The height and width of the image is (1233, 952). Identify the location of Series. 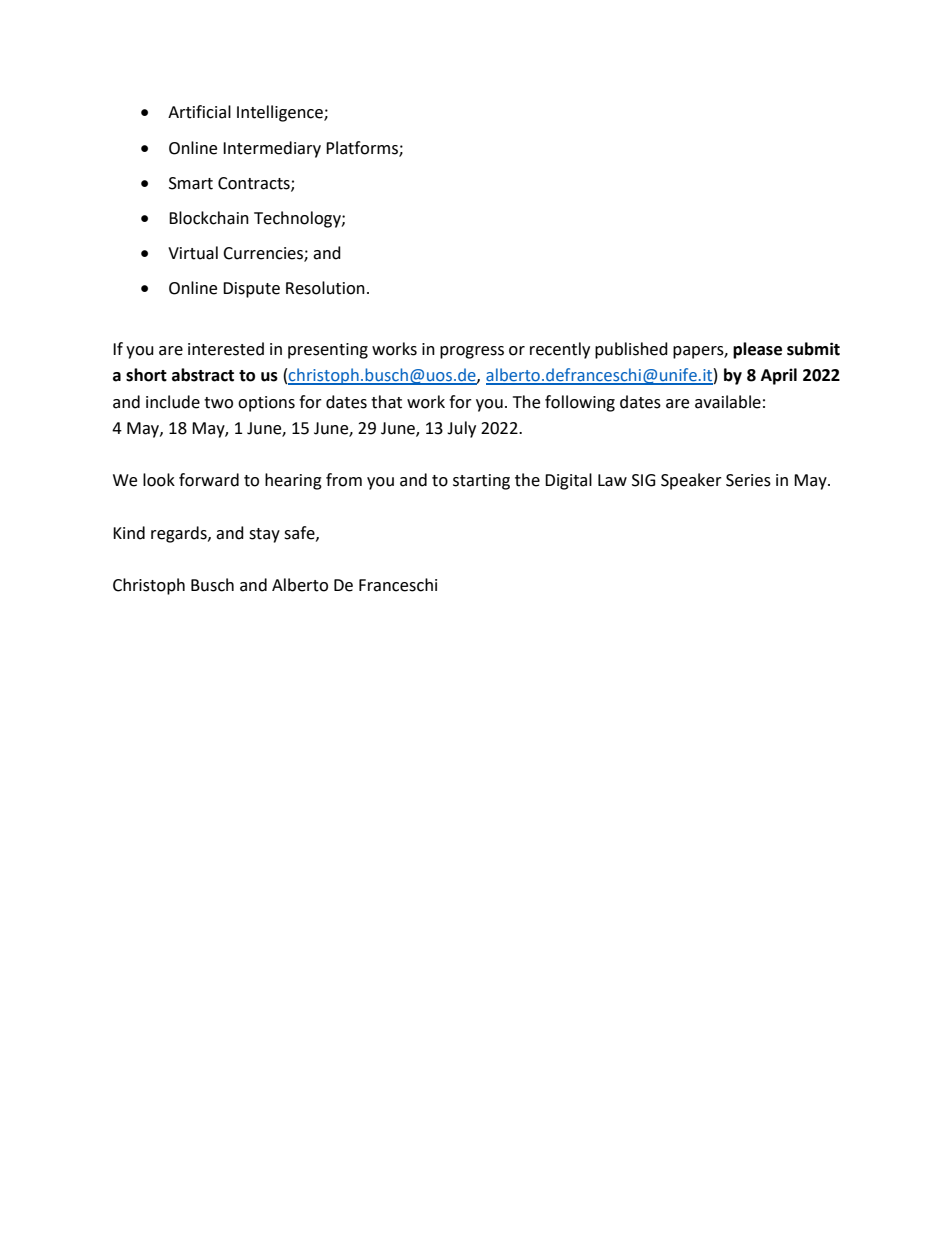
(748, 480).
